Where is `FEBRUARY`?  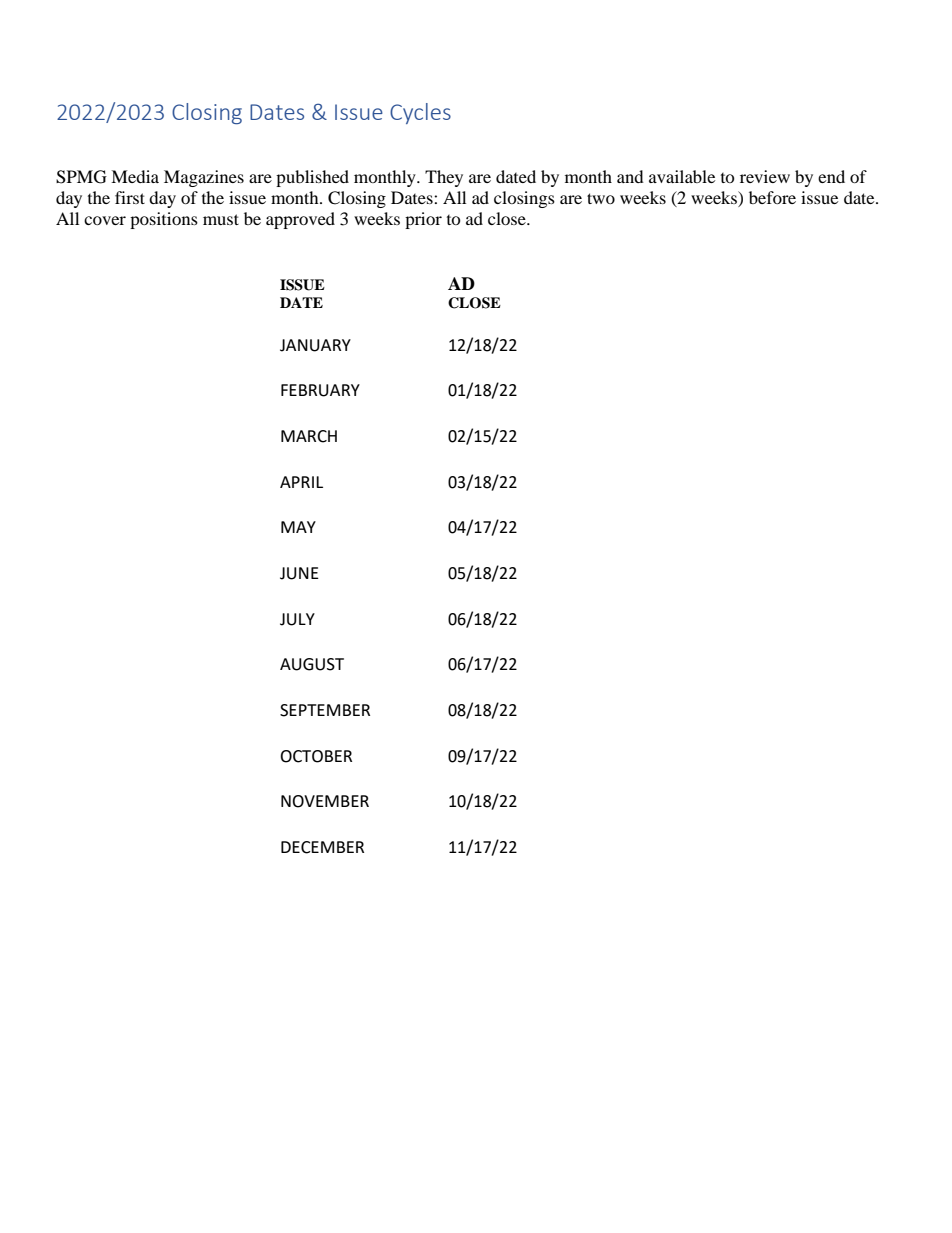 FEBRUARY is located at coordinates (320, 390).
